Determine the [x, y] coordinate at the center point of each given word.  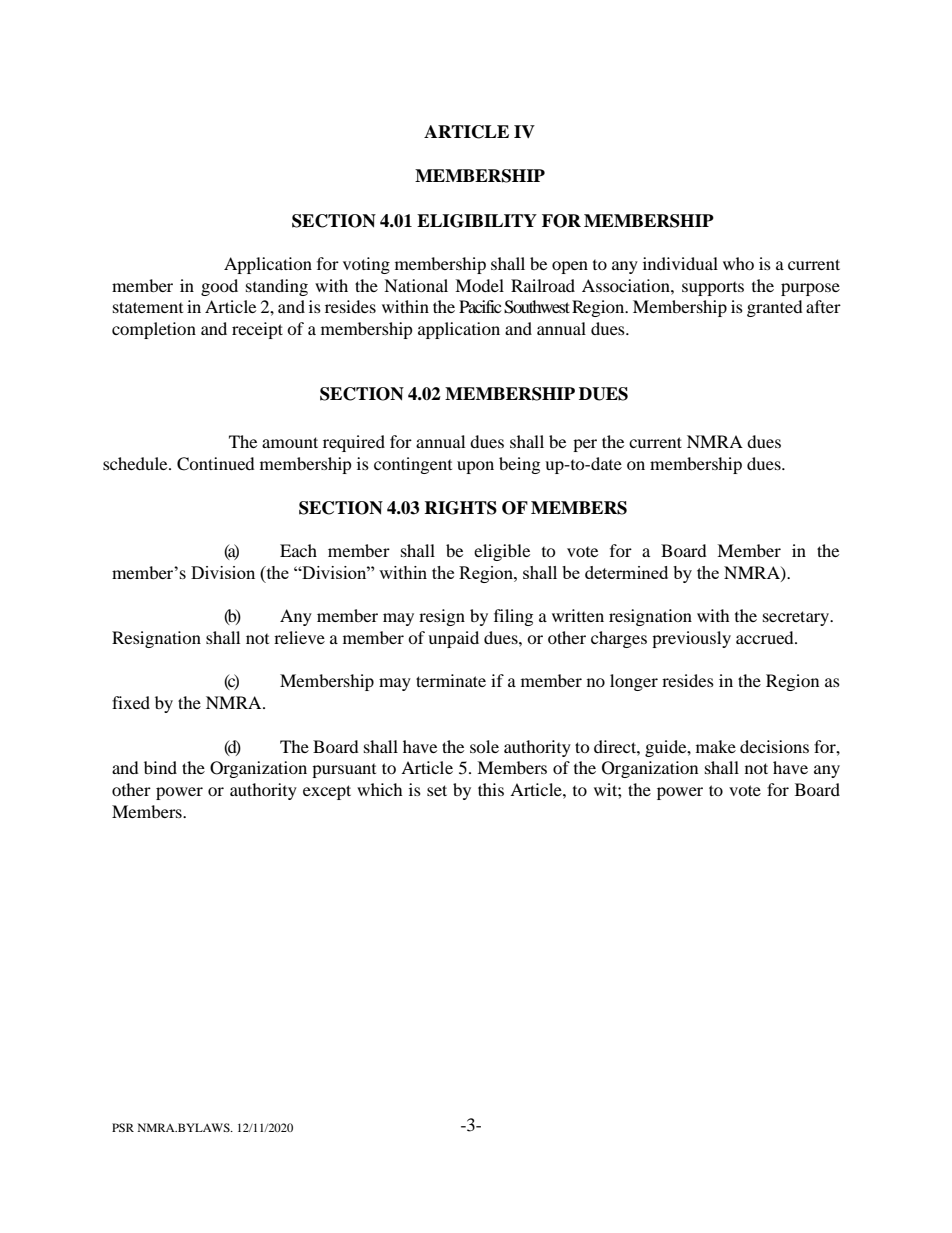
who [738, 263]
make [716, 746]
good [219, 287]
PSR [123, 1127]
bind [160, 767]
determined [626, 572]
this [491, 789]
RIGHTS [460, 508]
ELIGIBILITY [477, 221]
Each [298, 550]
